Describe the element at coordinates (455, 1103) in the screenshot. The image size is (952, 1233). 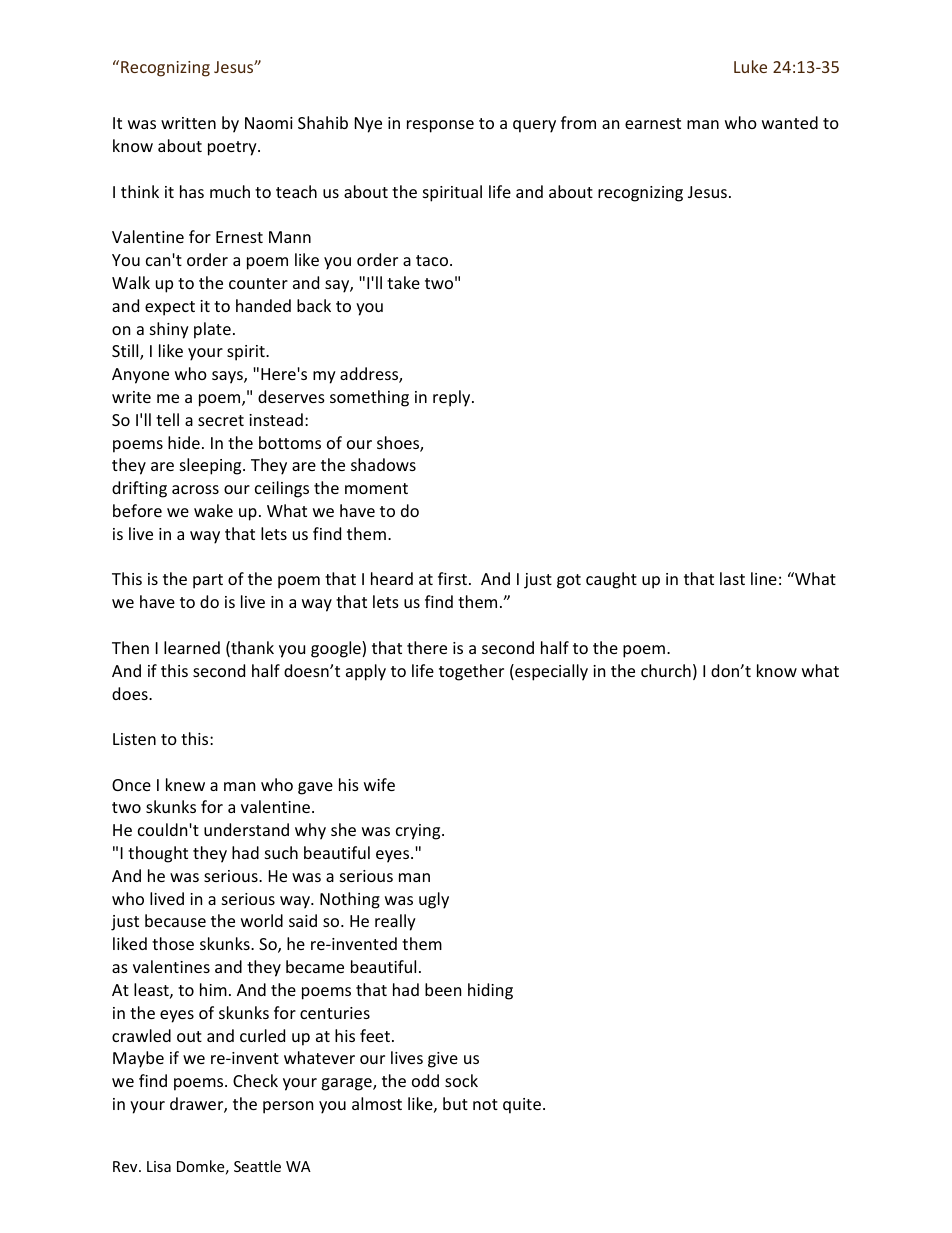
I see `but` at that location.
